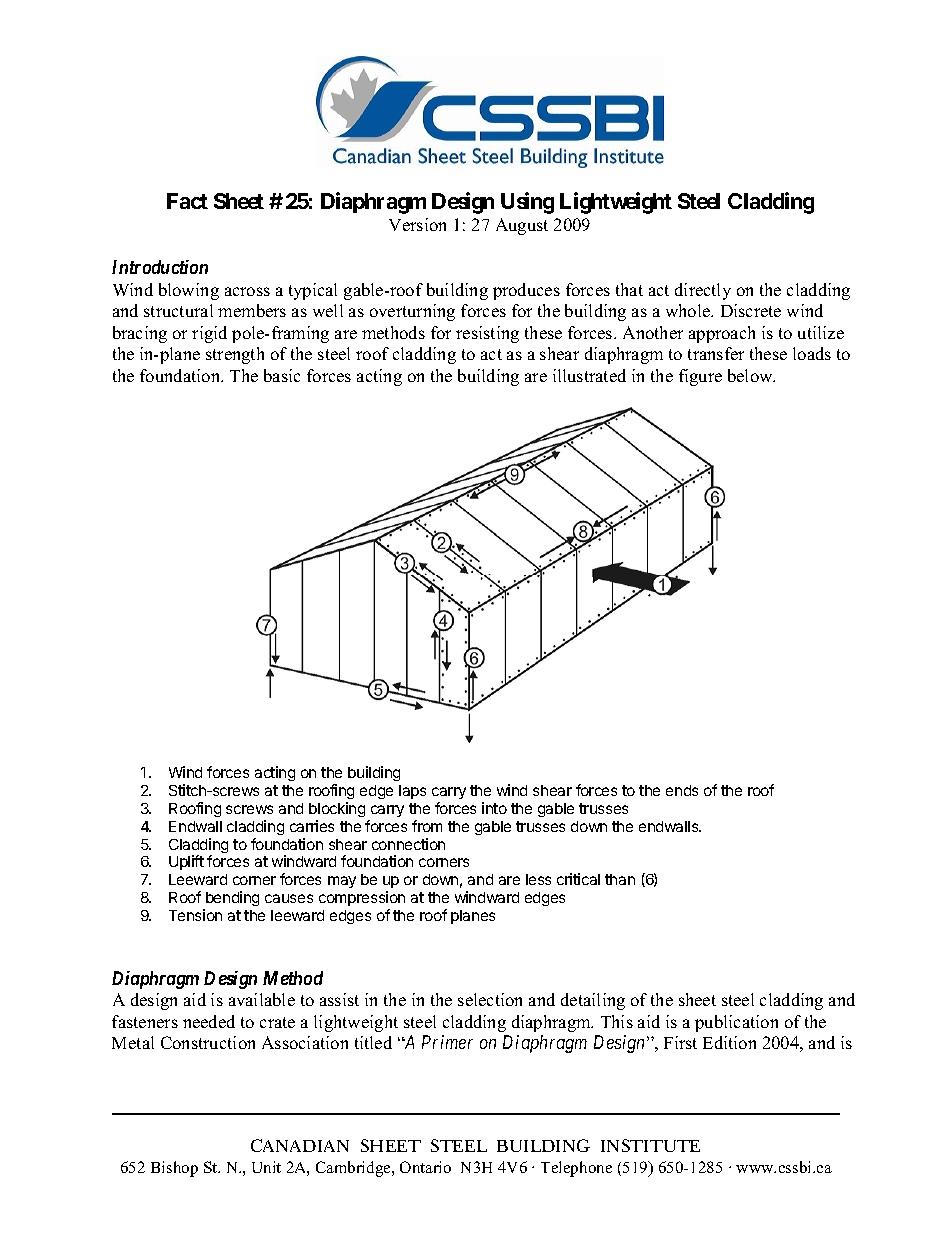 This screenshot has width=952, height=1233. What do you see at coordinates (522, 226) in the screenshot?
I see `August` at bounding box center [522, 226].
